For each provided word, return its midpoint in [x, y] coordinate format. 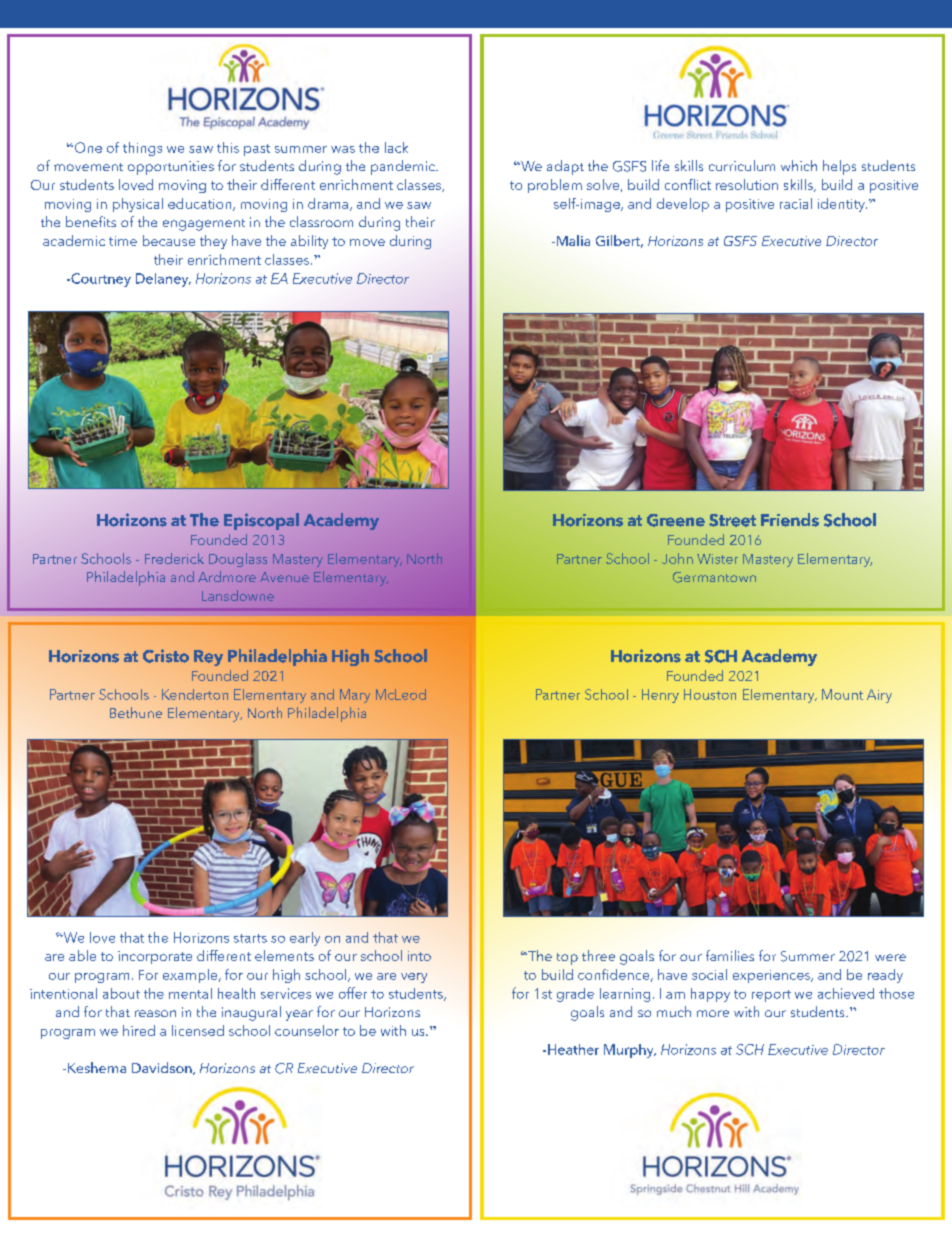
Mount [842, 694]
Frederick [174, 558]
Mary [355, 696]
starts [250, 938]
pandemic [404, 167]
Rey [208, 658]
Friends [790, 520]
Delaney [163, 280]
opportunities [171, 168]
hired [139, 1030]
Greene [676, 520]
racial [796, 203]
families [730, 955]
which [799, 165]
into [419, 956]
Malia [572, 240]
